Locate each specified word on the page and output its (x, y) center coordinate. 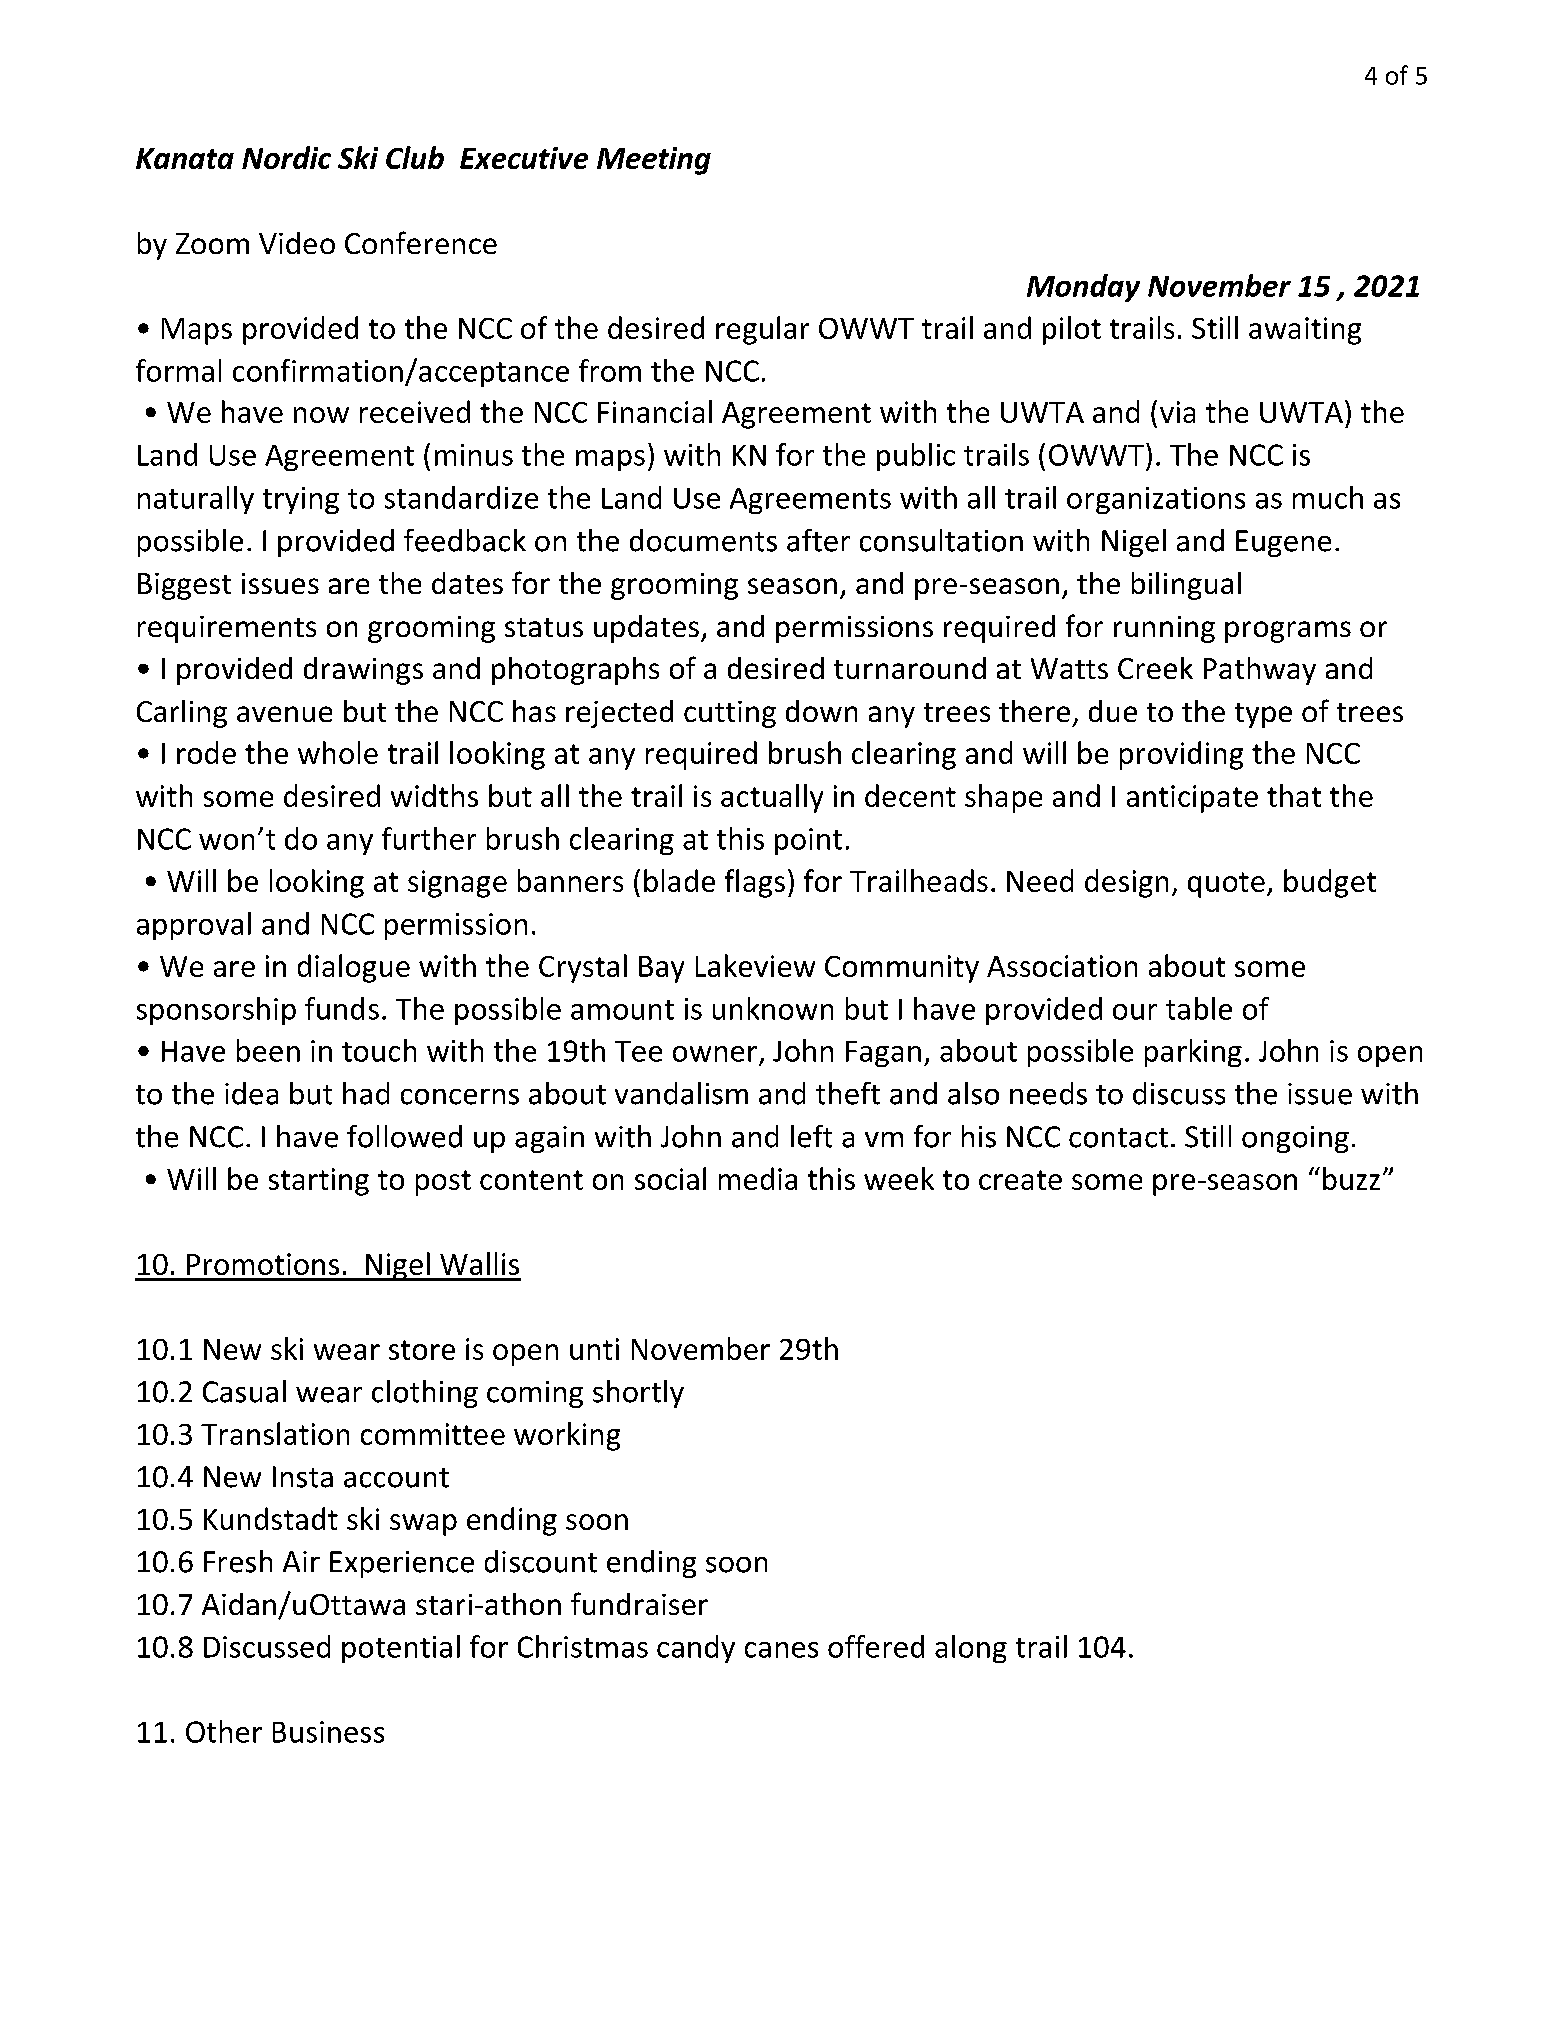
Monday (1083, 288)
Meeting (654, 161)
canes (781, 1650)
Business (328, 1732)
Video (297, 243)
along (971, 1649)
